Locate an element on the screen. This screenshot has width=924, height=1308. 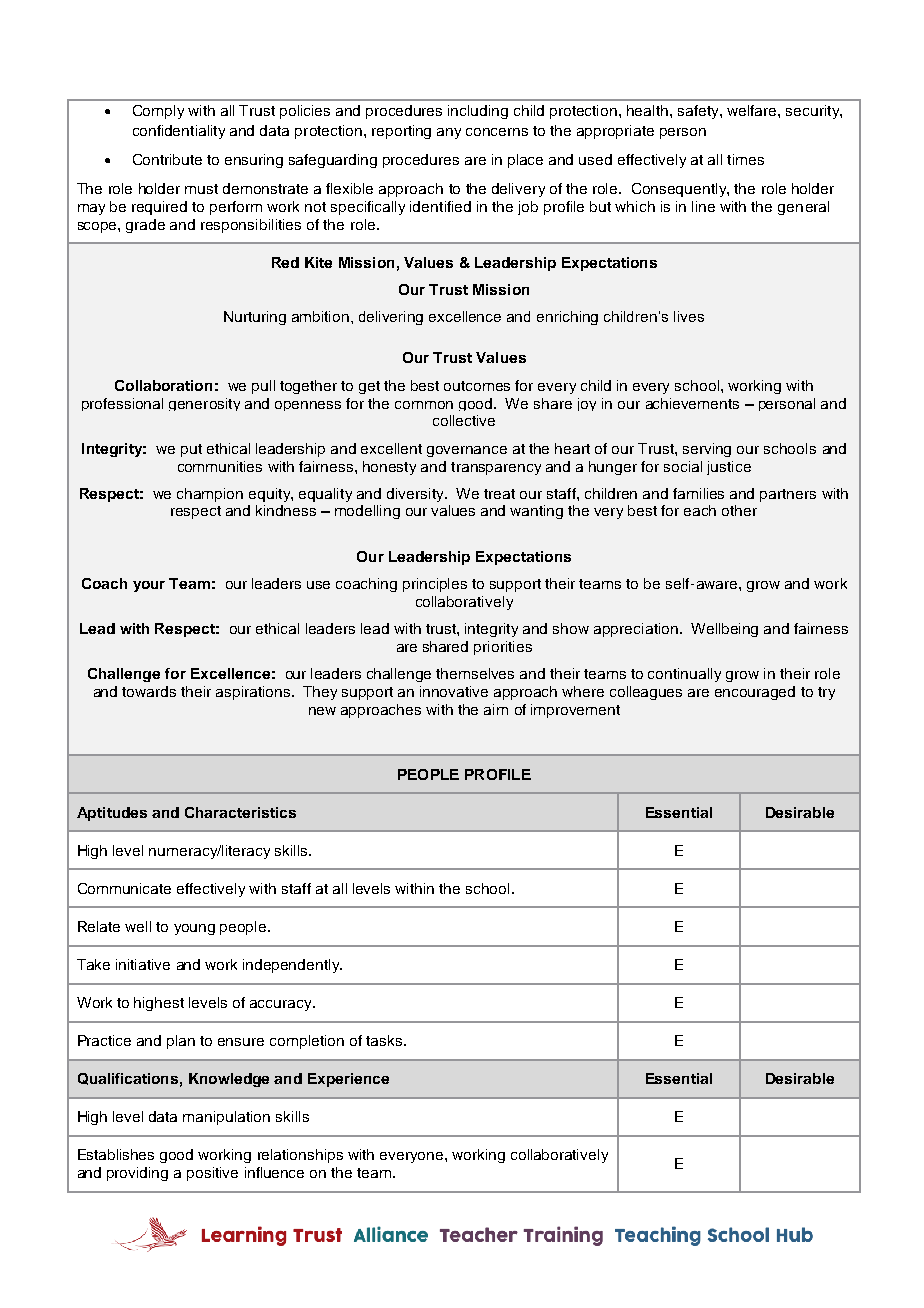
priorities is located at coordinates (503, 648).
